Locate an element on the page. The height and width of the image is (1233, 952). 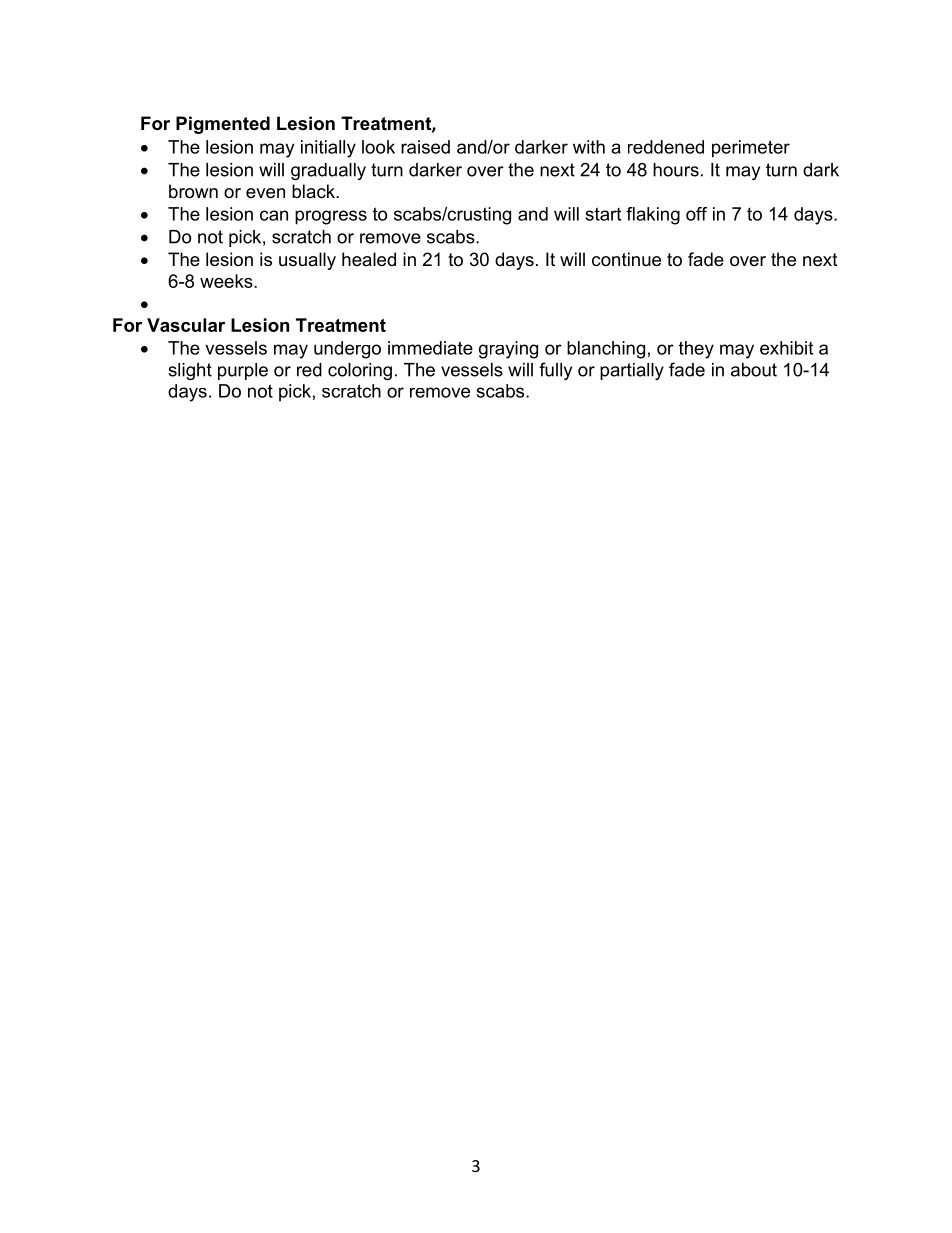
purple is located at coordinates (243, 371).
